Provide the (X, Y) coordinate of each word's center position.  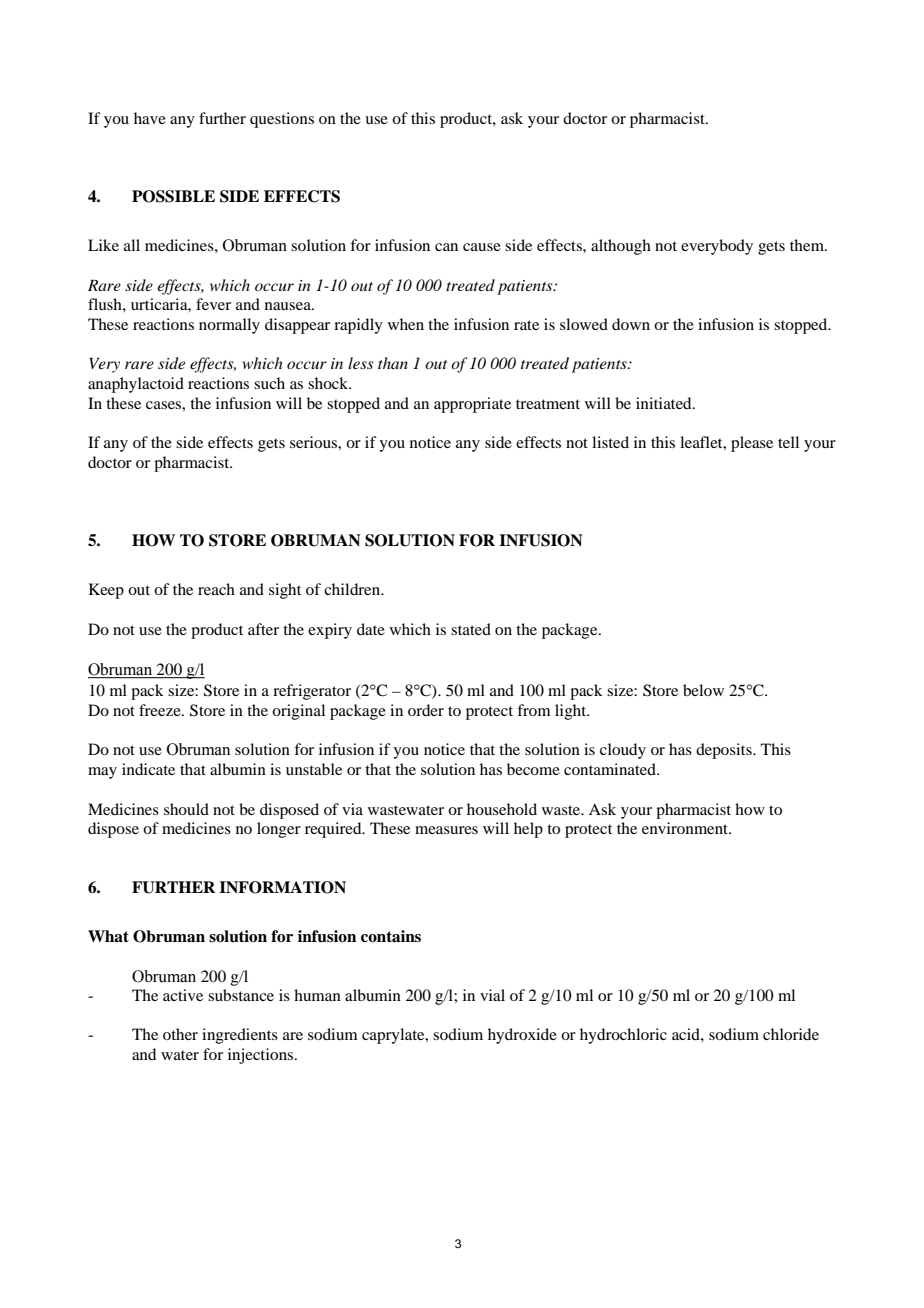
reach (216, 589)
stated (471, 629)
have (150, 118)
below (703, 690)
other (180, 1034)
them (808, 245)
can (446, 247)
